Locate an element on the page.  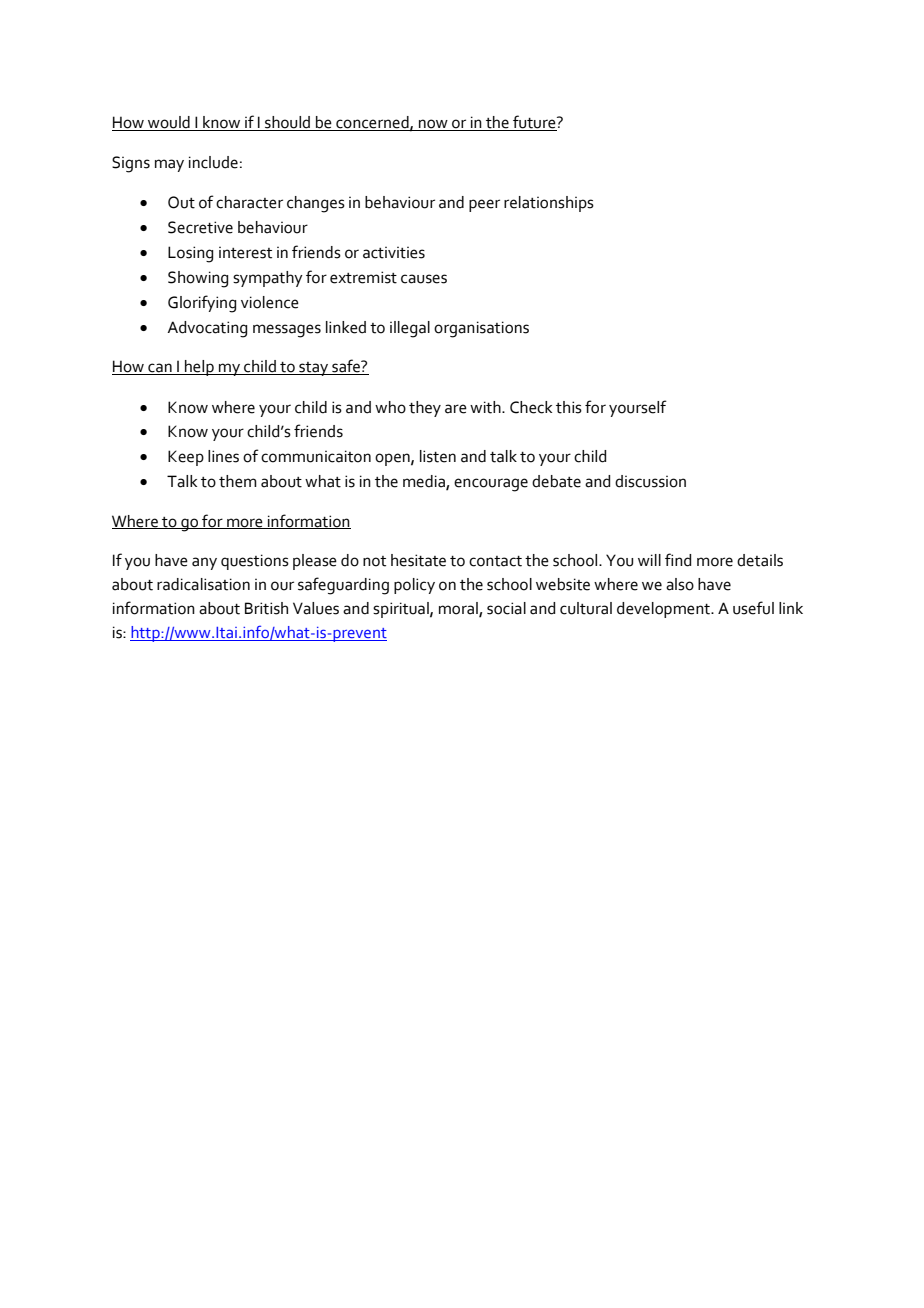
discussion is located at coordinates (650, 481).
